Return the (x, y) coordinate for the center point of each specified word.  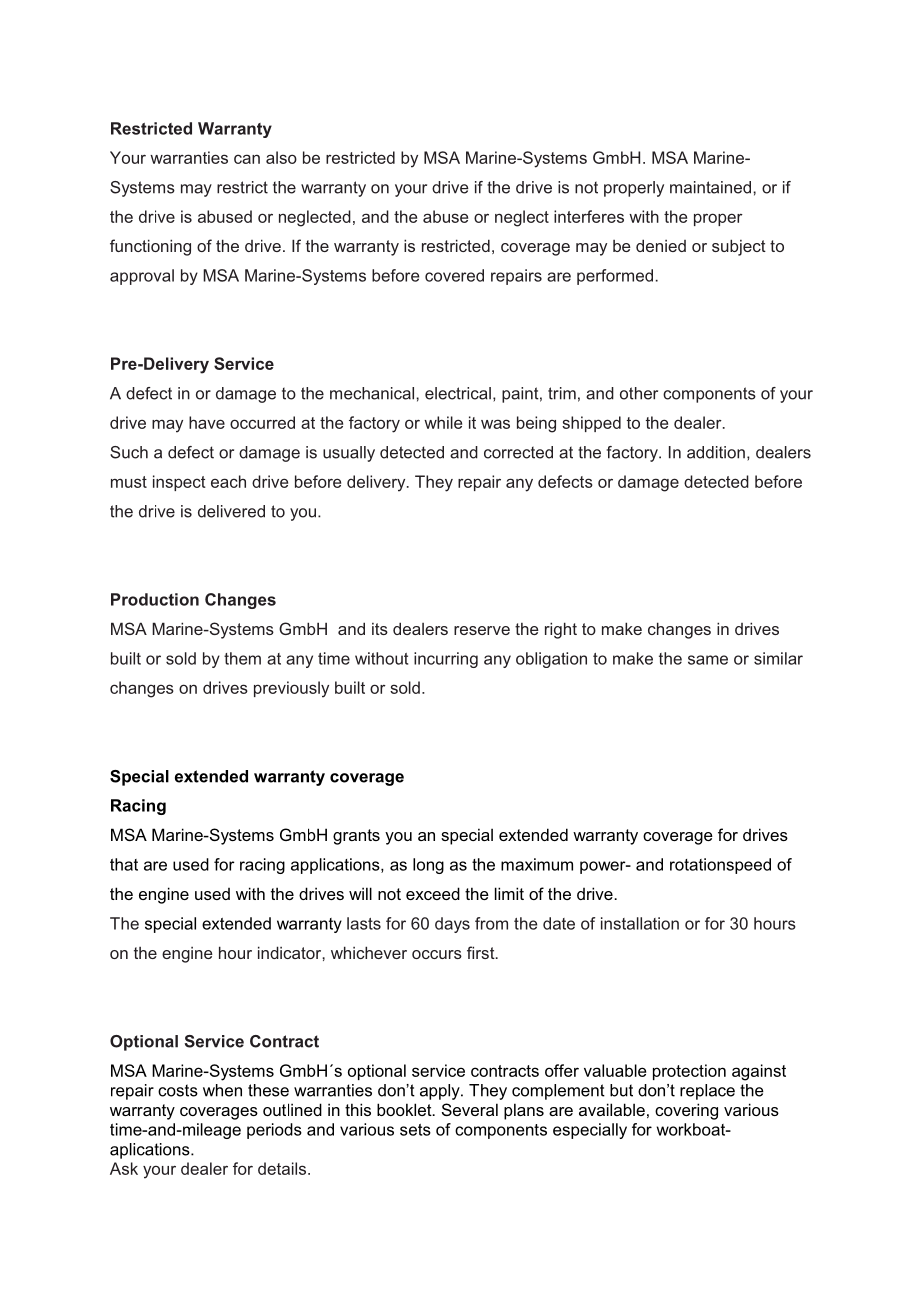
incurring (446, 660)
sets (415, 1130)
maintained (710, 187)
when (222, 1090)
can (247, 159)
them (242, 658)
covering (686, 1111)
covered (454, 275)
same (708, 660)
